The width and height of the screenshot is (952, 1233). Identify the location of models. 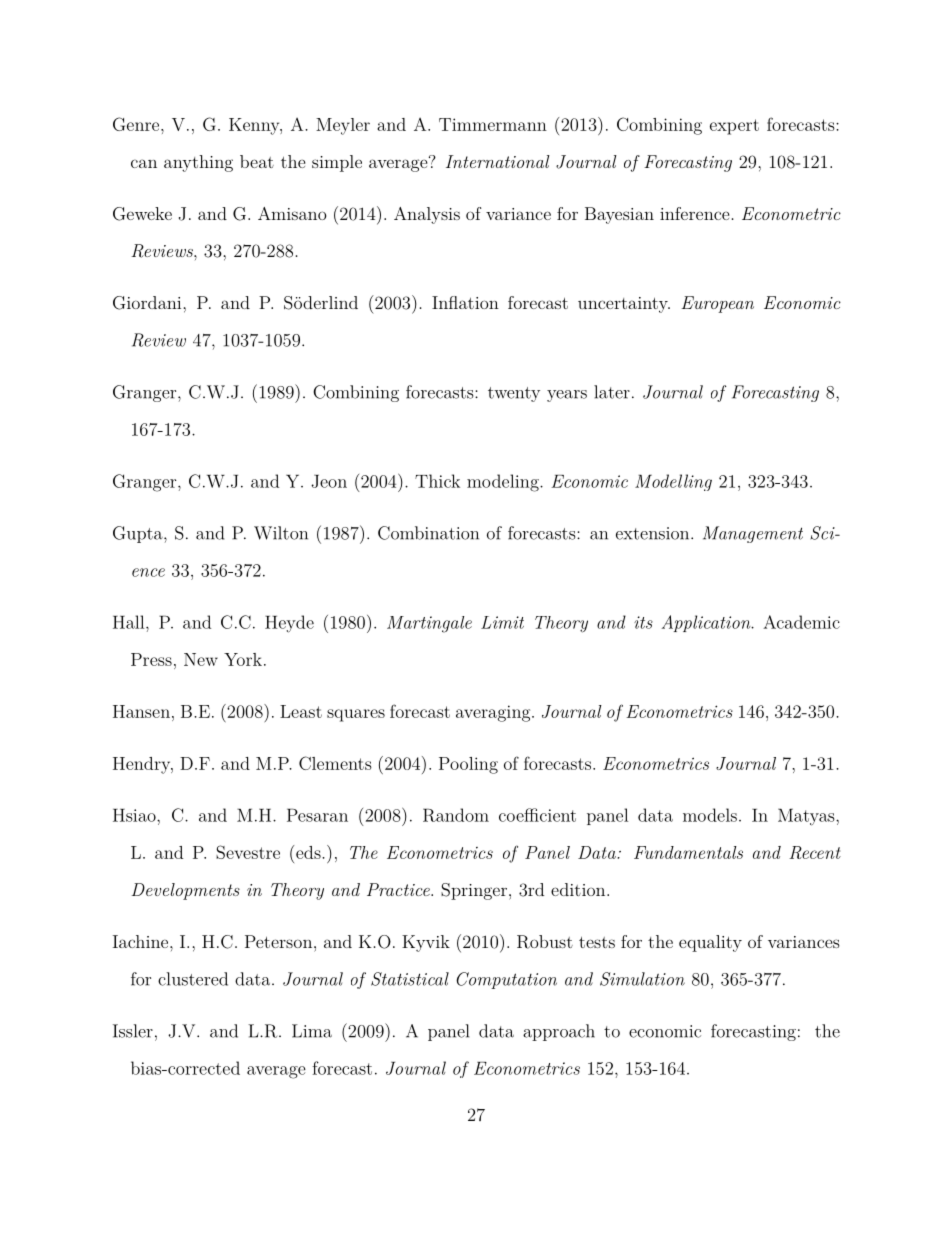
(710, 815).
